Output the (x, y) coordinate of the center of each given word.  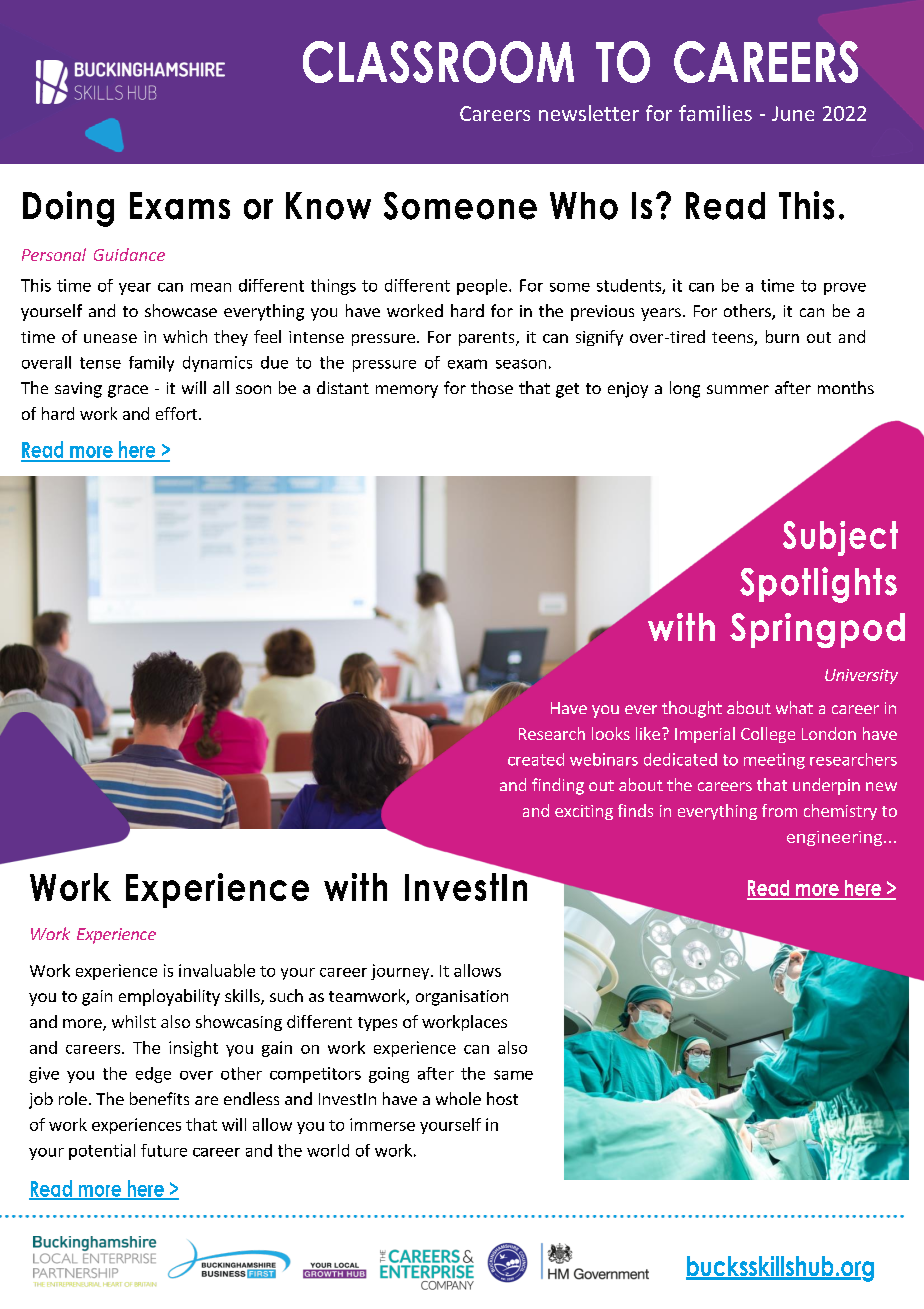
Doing (68, 209)
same (513, 1075)
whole (458, 1098)
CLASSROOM (438, 62)
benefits (159, 1098)
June (793, 113)
